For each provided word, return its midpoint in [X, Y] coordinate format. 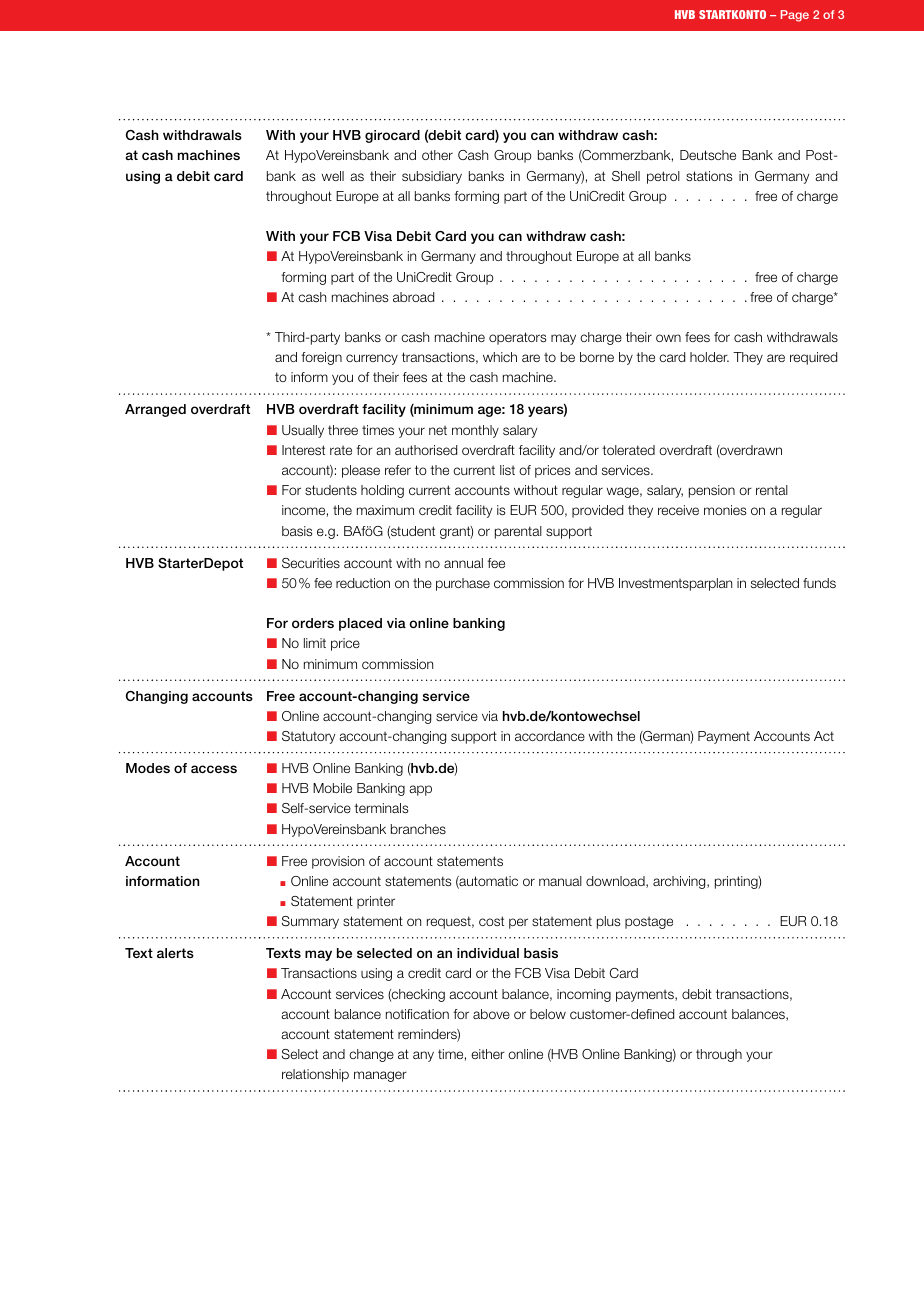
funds [819, 583]
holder [709, 357]
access [214, 769]
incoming [584, 995]
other [437, 155]
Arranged [155, 410]
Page [795, 16]
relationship [315, 1075]
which [500, 357]
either [488, 1054]
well [333, 176]
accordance [550, 736]
